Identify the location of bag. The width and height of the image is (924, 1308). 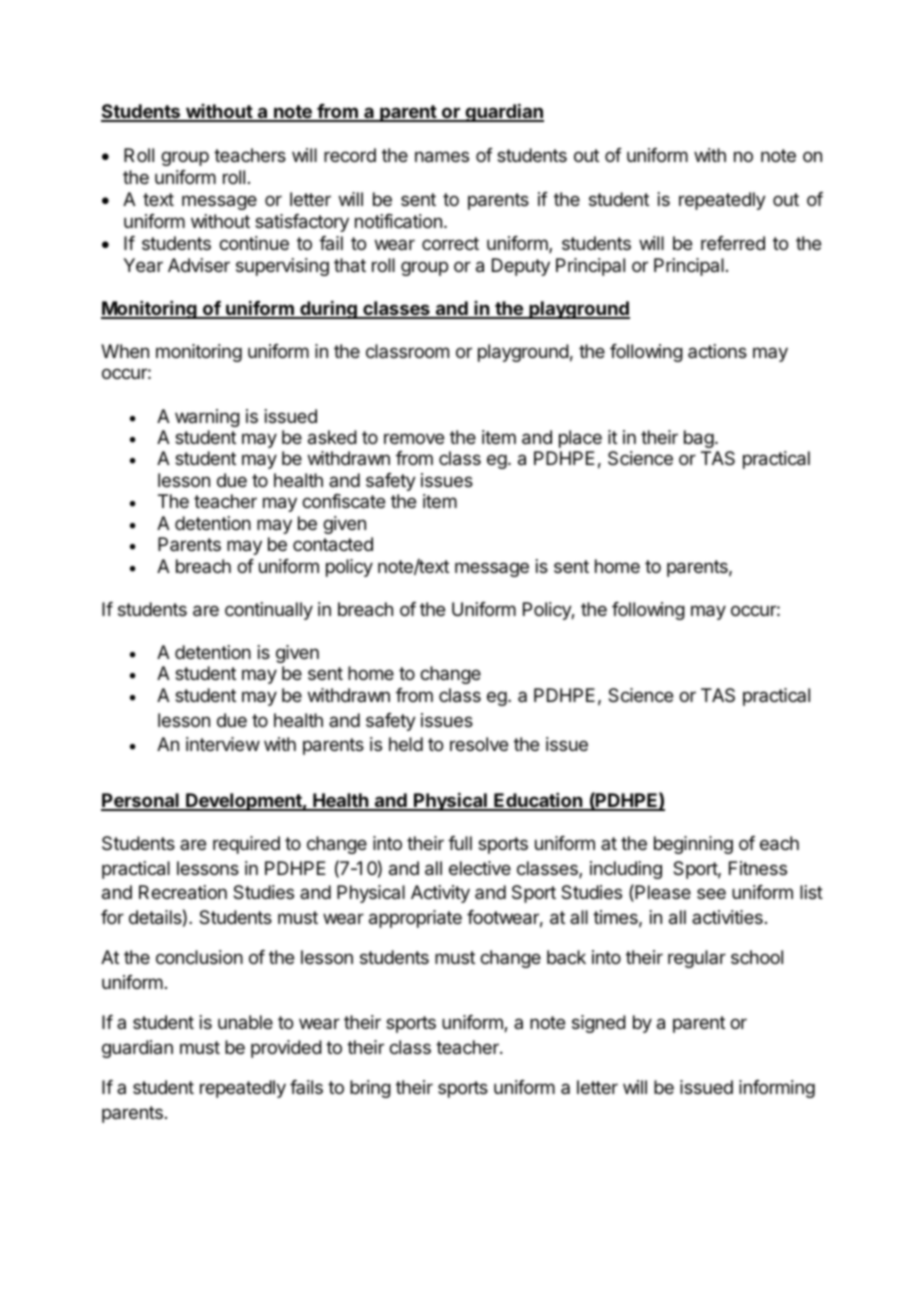
(699, 439).
